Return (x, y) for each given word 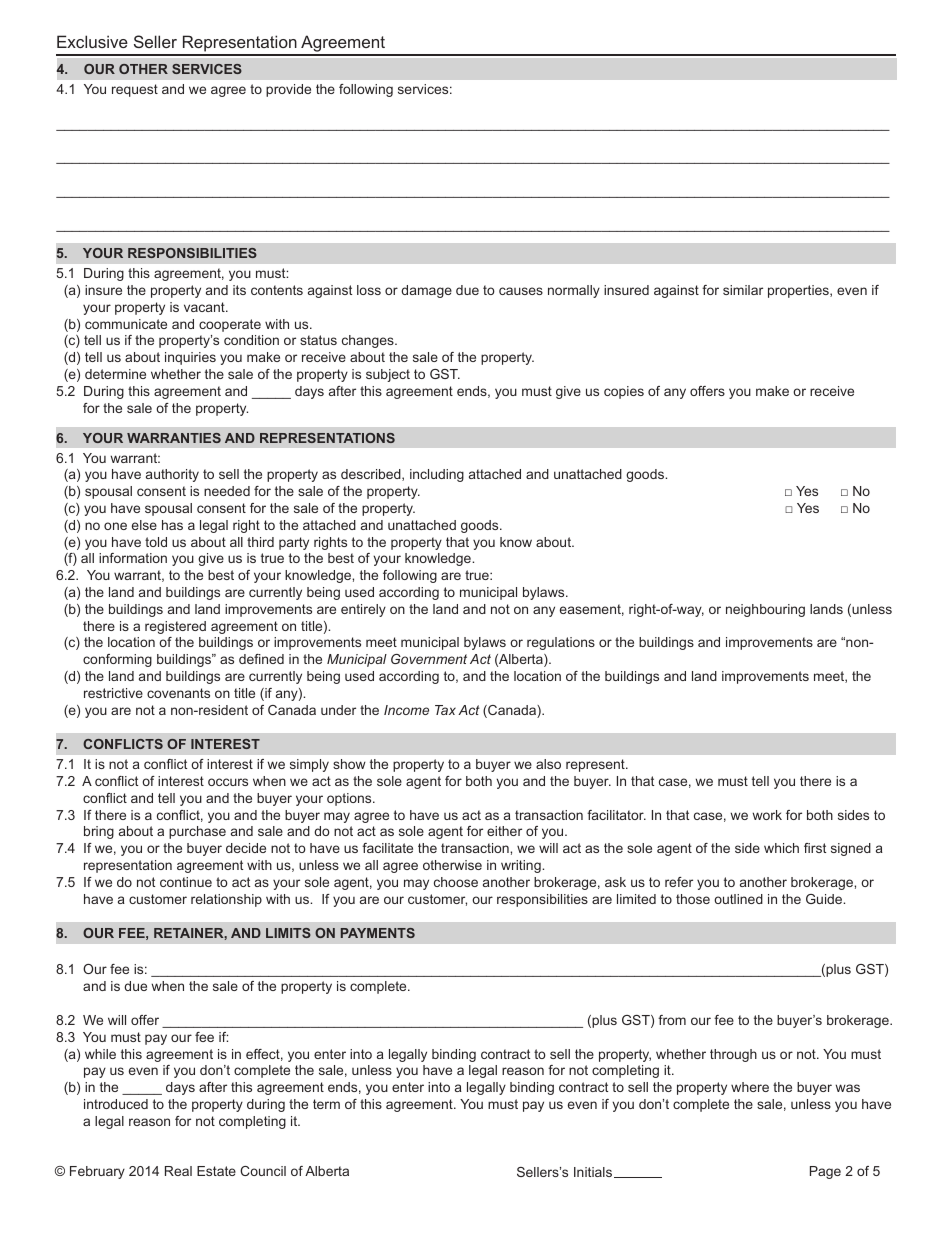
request (135, 90)
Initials (593, 1172)
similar (743, 290)
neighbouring (765, 610)
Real (178, 1171)
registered (175, 627)
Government (429, 659)
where (750, 1087)
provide (288, 90)
